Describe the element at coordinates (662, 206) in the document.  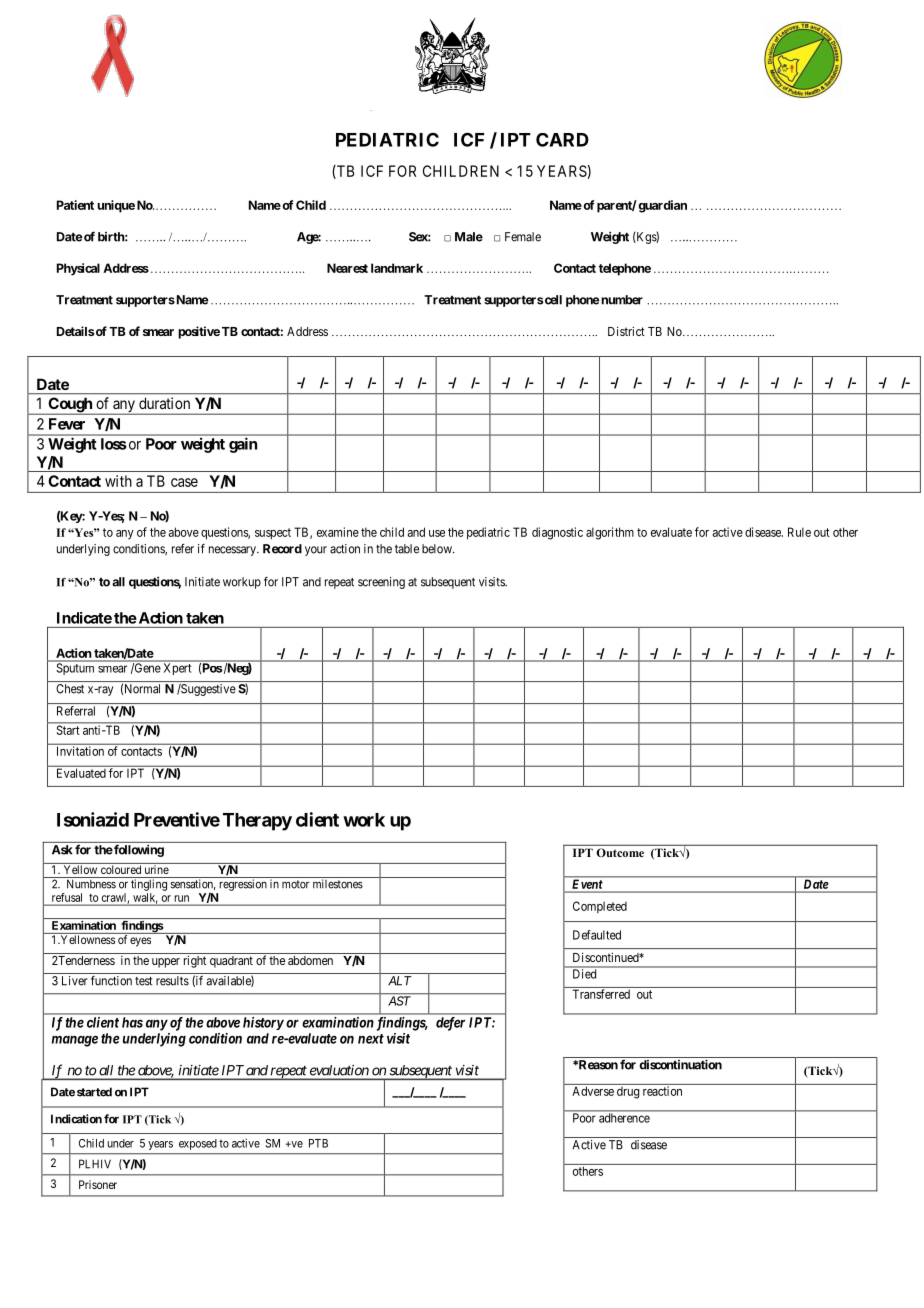
I see `guardian` at that location.
